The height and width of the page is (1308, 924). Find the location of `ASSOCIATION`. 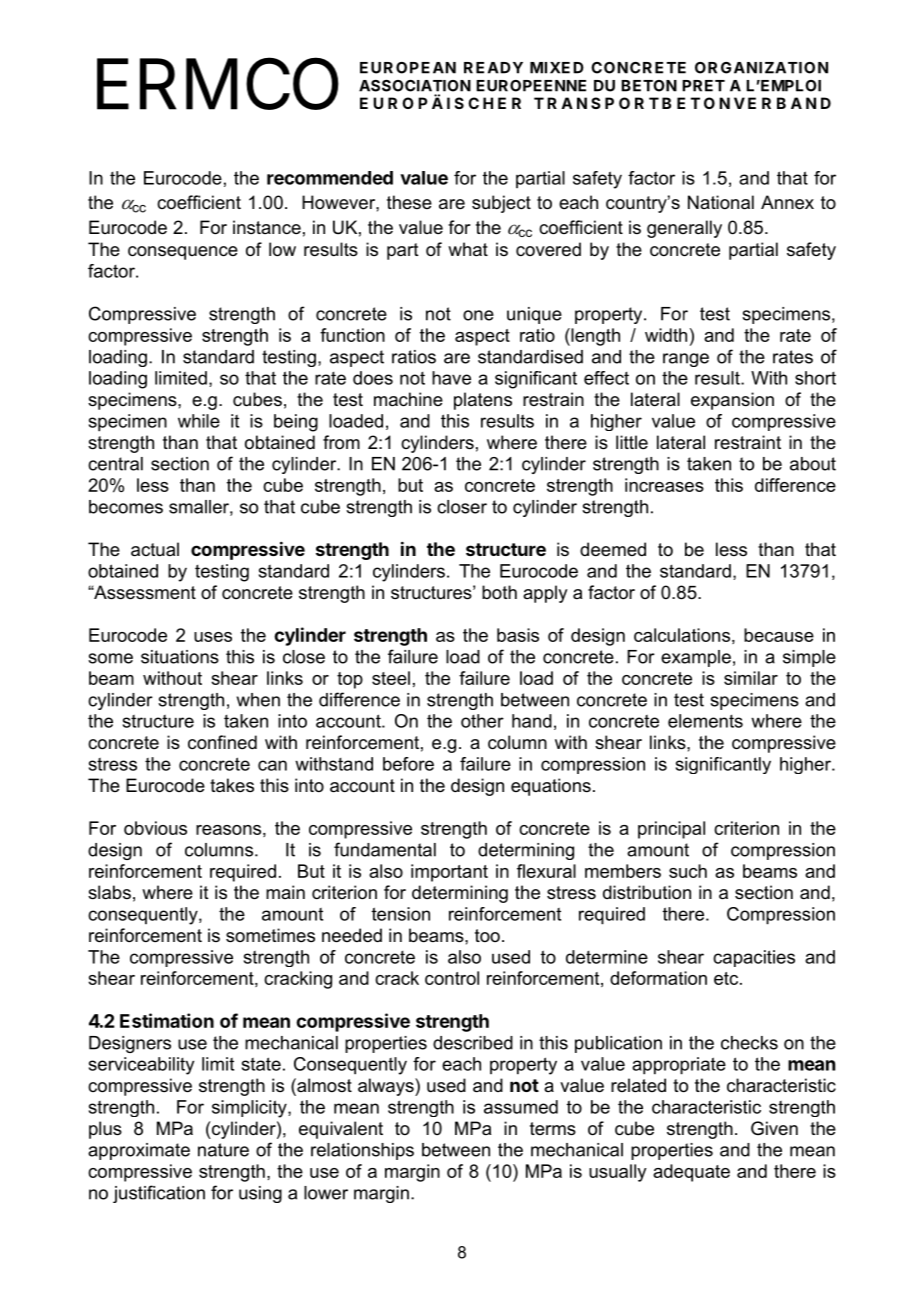

ASSOCIATION is located at coordinates (415, 86).
